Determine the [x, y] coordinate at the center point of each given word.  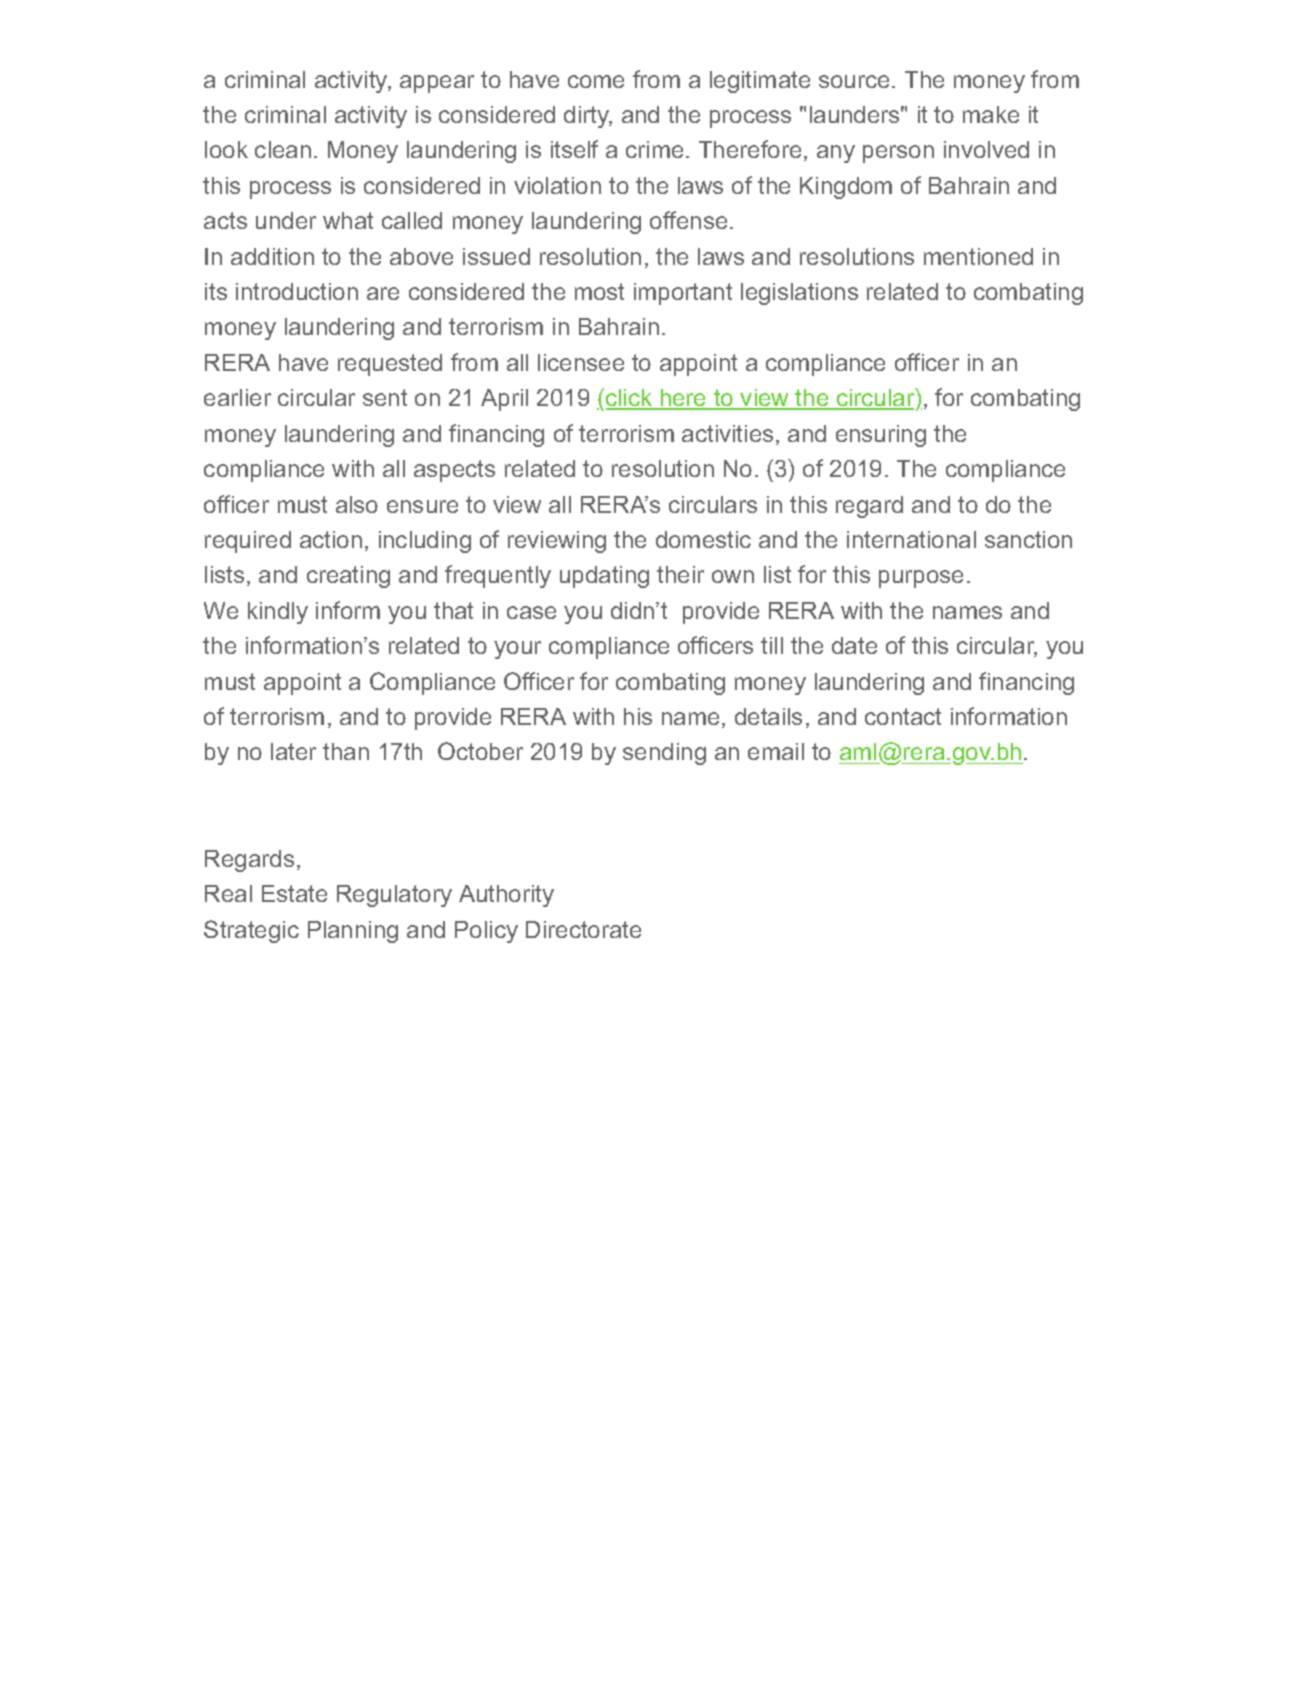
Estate [294, 893]
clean [283, 149]
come [596, 81]
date [854, 645]
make [991, 114]
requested [390, 365]
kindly [278, 613]
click [630, 399]
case [531, 612]
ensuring [881, 436]
